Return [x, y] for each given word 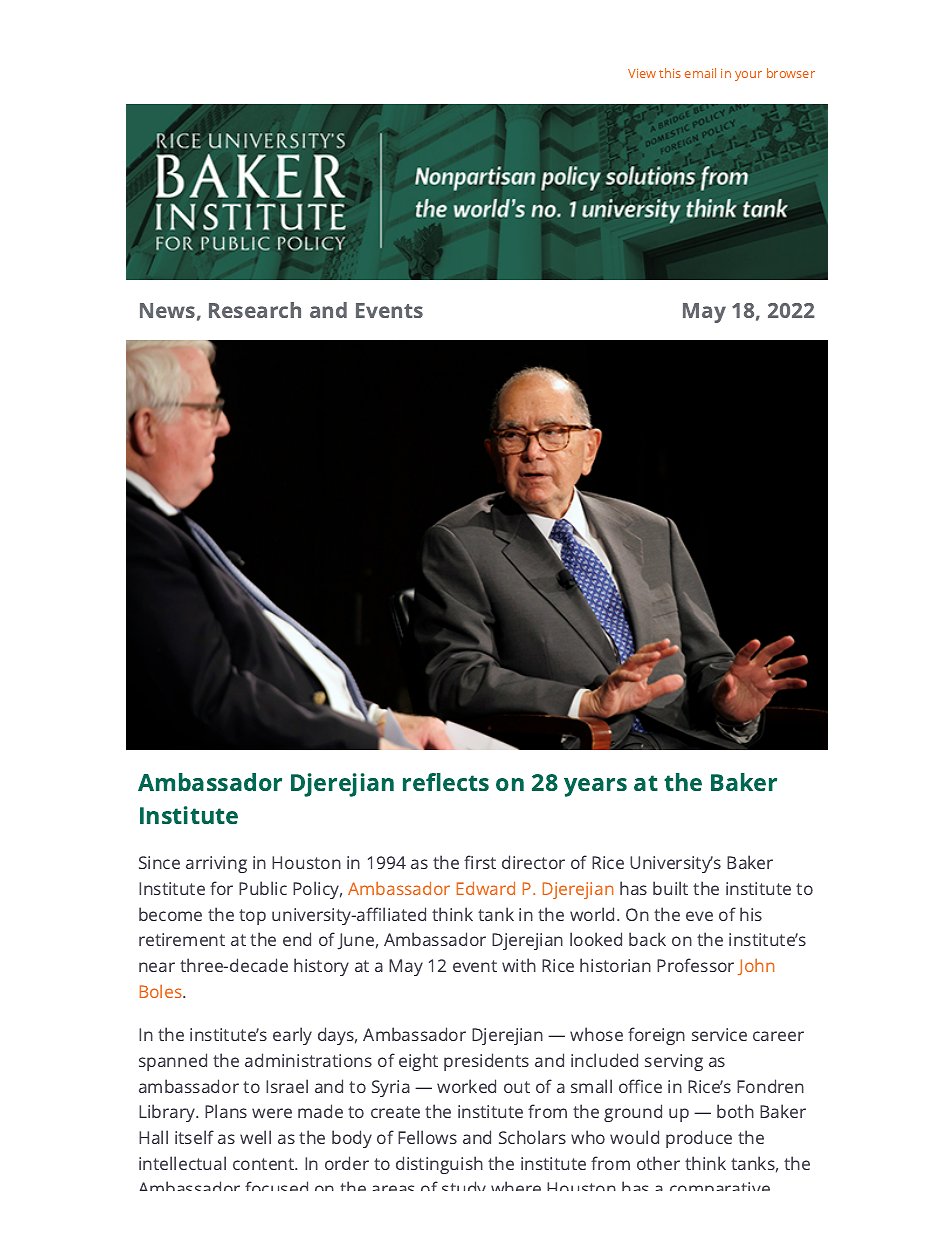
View [642, 73]
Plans [226, 1111]
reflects [446, 782]
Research [255, 310]
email [700, 73]
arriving [216, 864]
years [595, 787]
